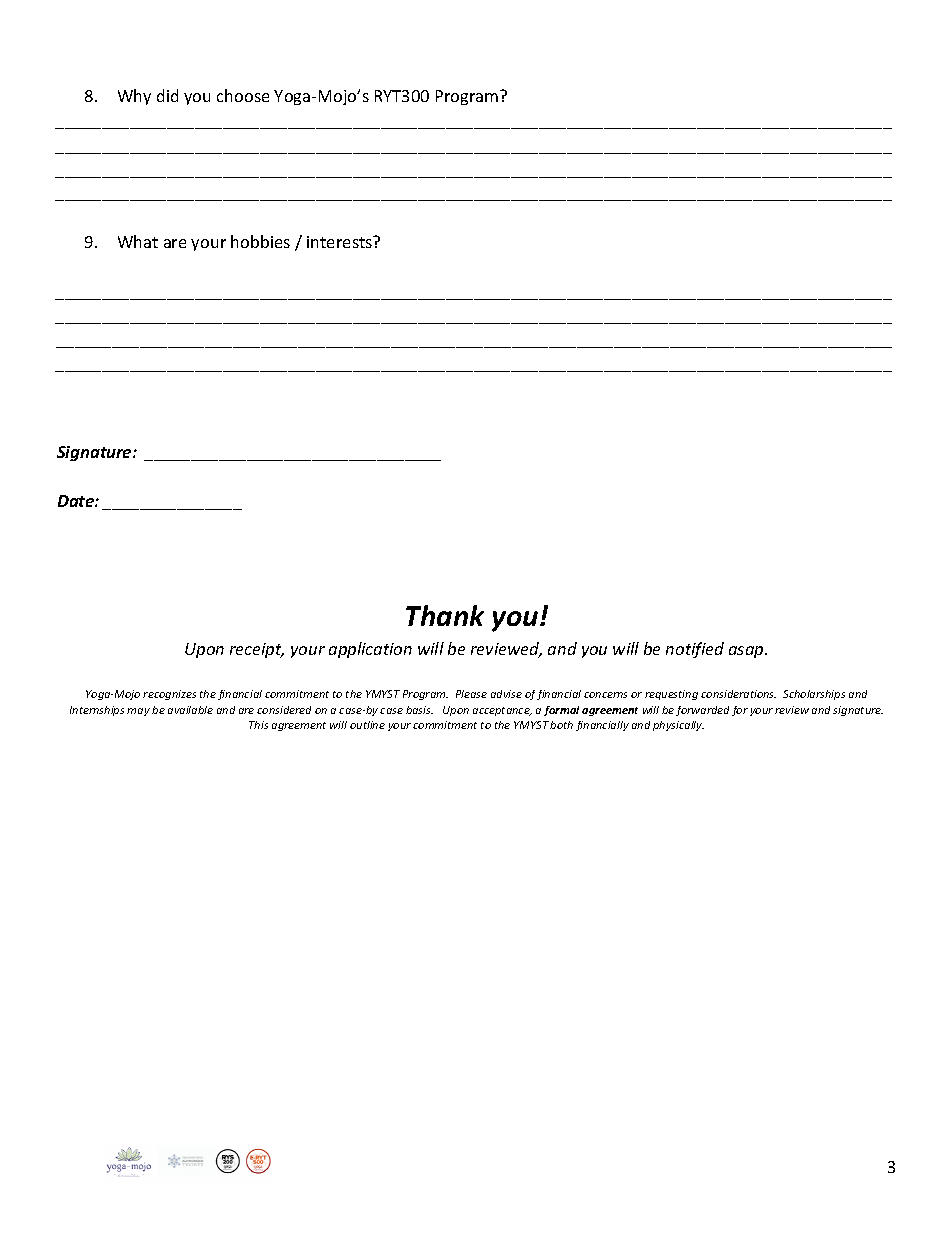  Describe the element at coordinates (257, 650) in the screenshot. I see `receipt` at that location.
